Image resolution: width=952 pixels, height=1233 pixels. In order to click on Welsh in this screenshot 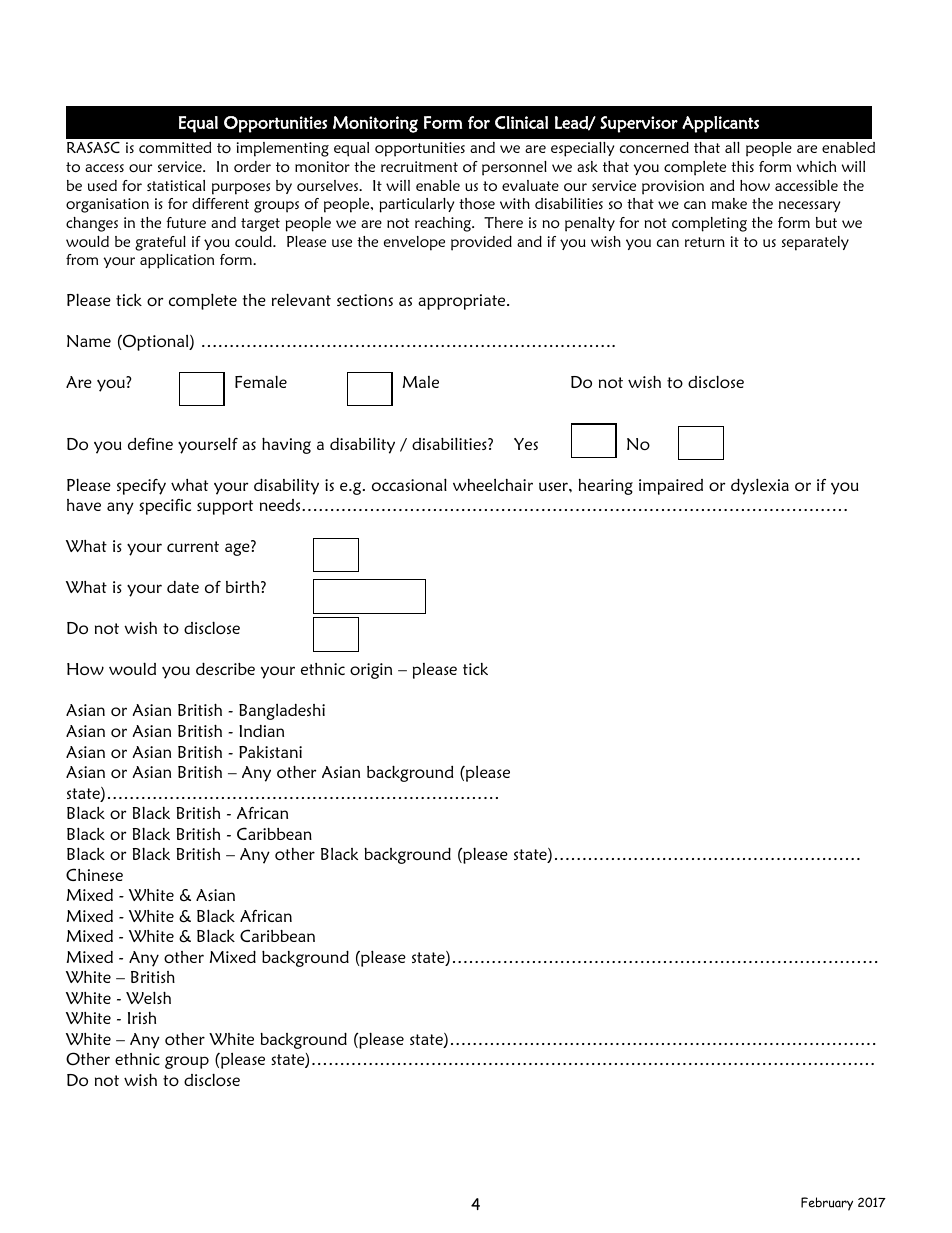, I will do `click(148, 997)`.
